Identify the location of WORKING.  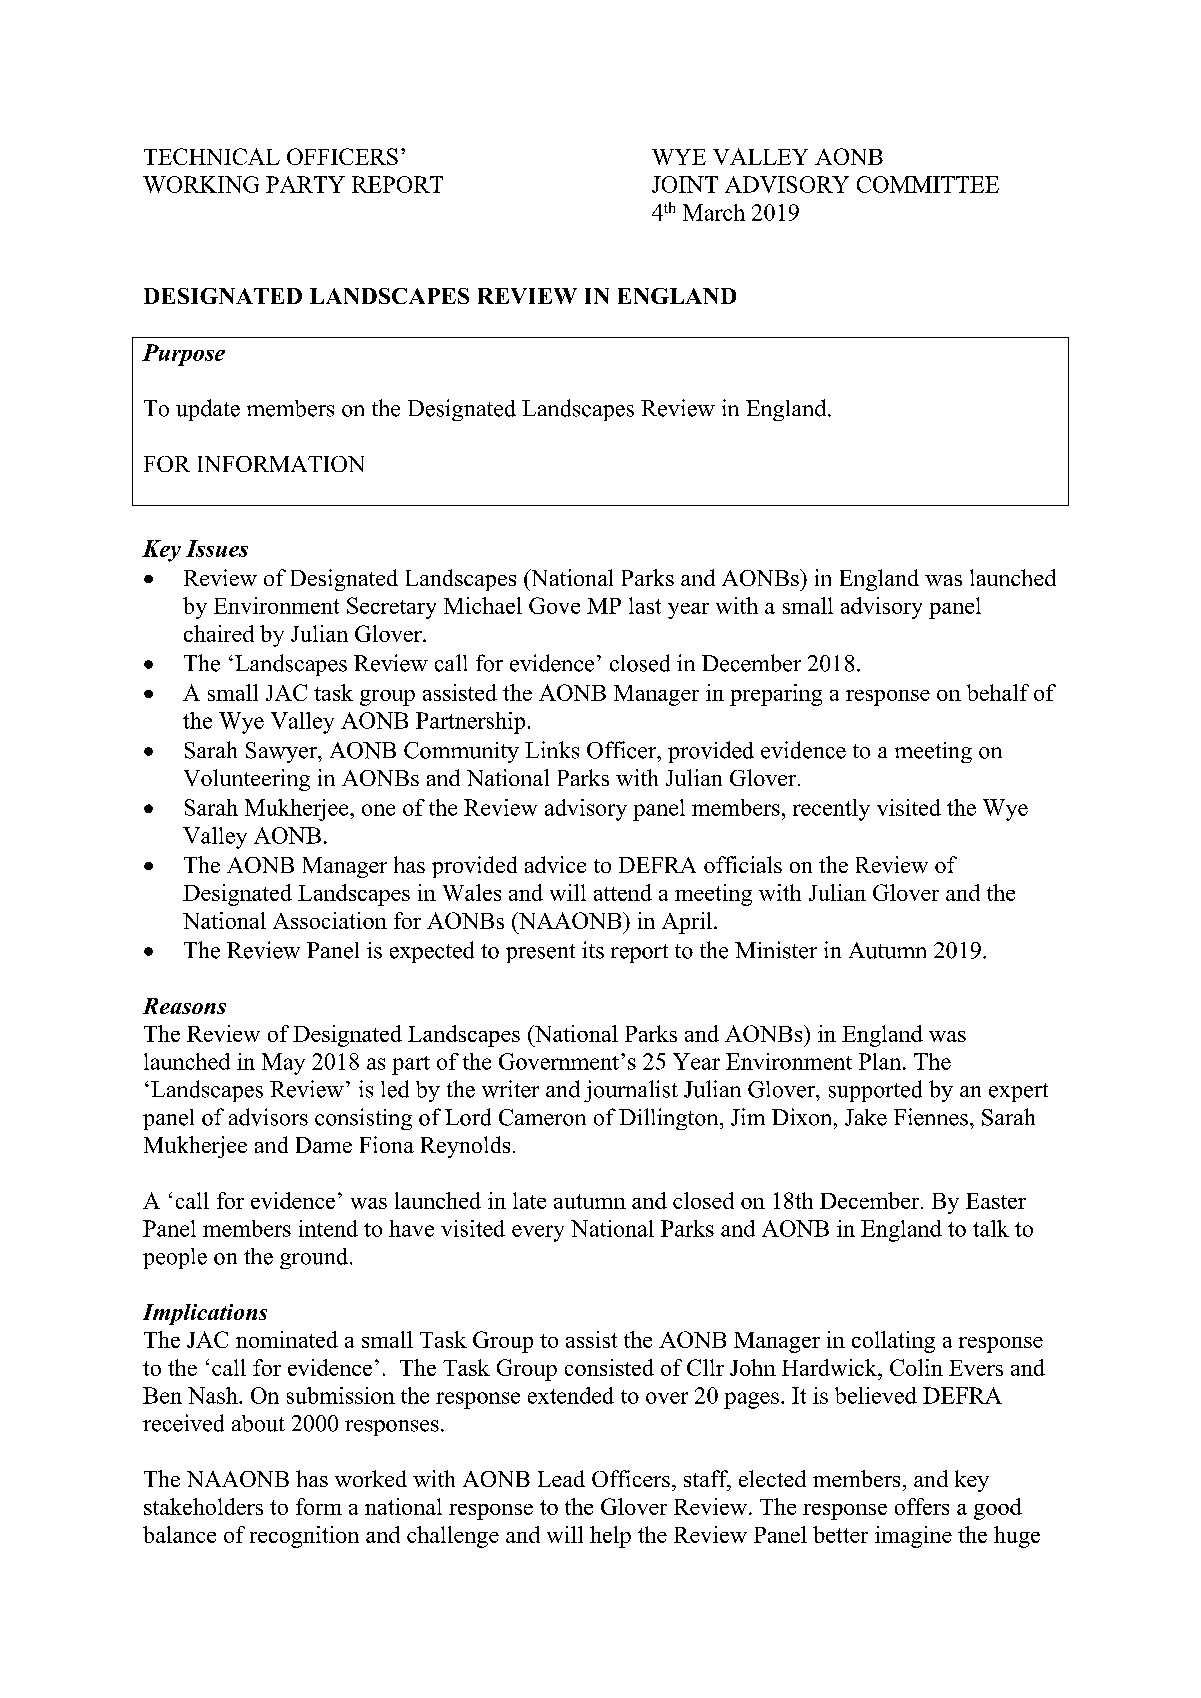
(201, 184).
